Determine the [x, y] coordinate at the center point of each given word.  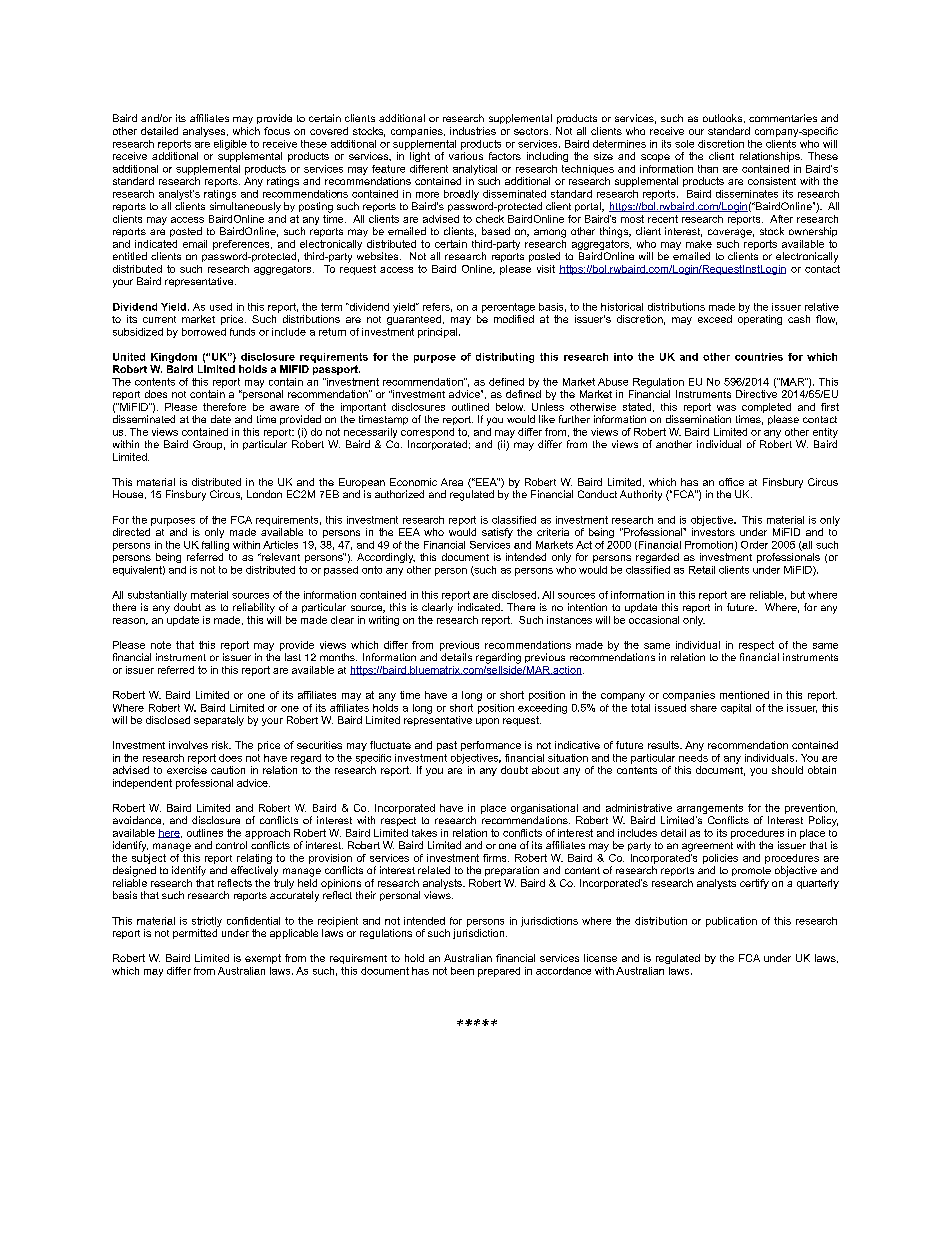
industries [473, 131]
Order [754, 545]
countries [759, 357]
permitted [195, 934]
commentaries [783, 118]
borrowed [204, 332]
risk [221, 745]
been [462, 971]
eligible [230, 145]
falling [215, 546]
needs [693, 758]
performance [491, 746]
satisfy [497, 533]
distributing [505, 358]
